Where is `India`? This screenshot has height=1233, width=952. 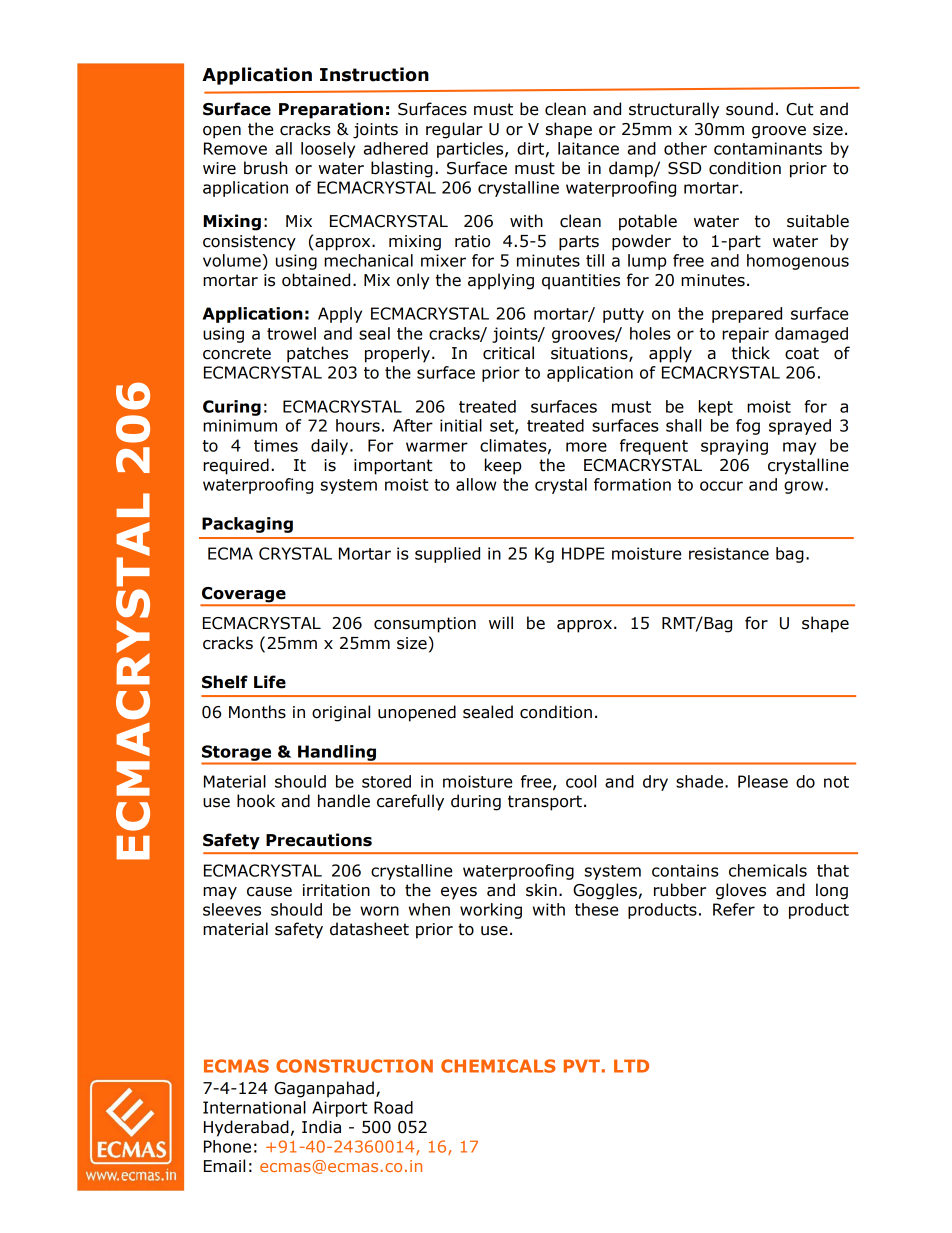 India is located at coordinates (321, 1127).
